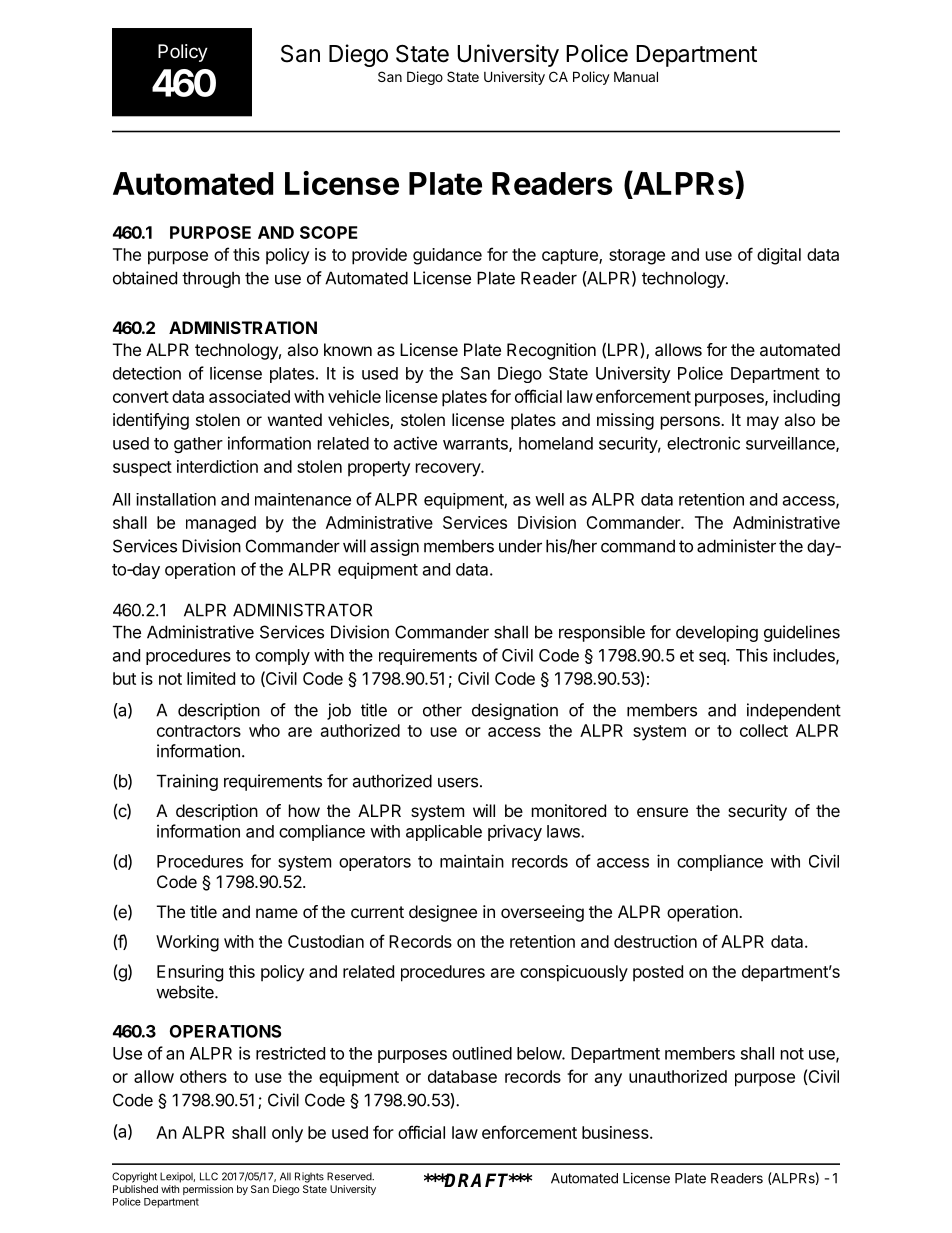 The width and height of the page is (952, 1233). What do you see at coordinates (779, 256) in the page?
I see `digital` at bounding box center [779, 256].
